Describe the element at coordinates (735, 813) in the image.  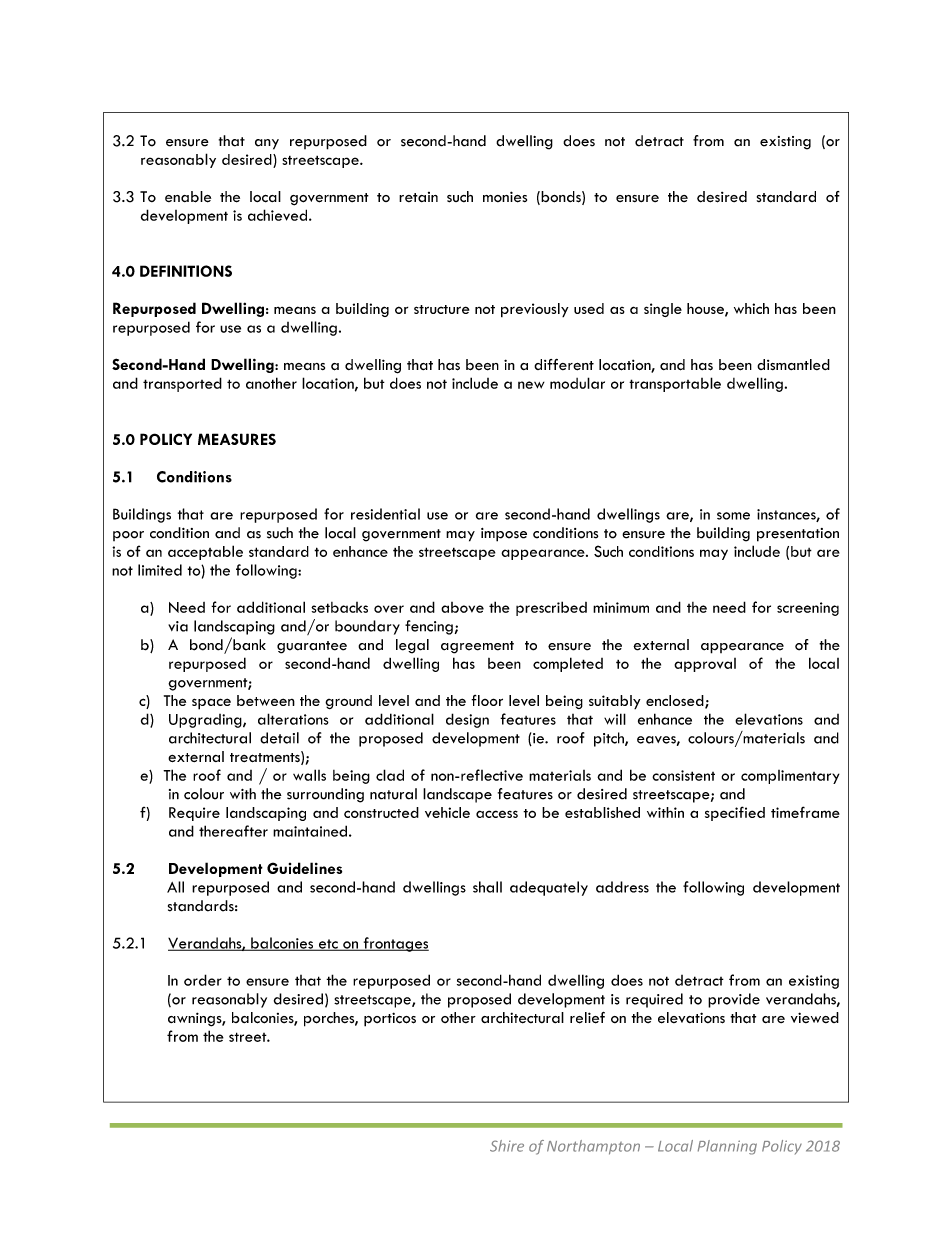
I see `specified` at that location.
